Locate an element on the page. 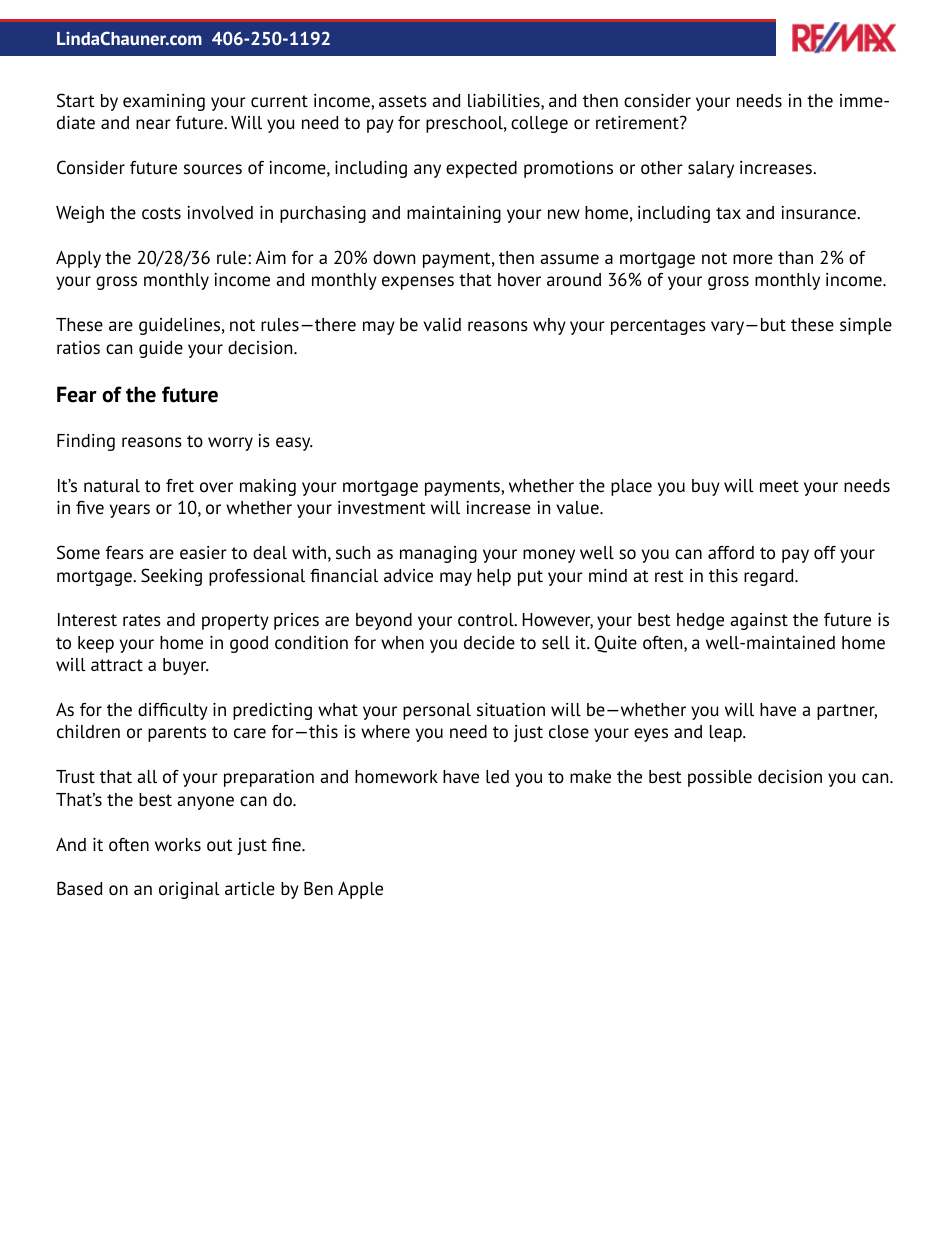  college is located at coordinates (539, 124).
